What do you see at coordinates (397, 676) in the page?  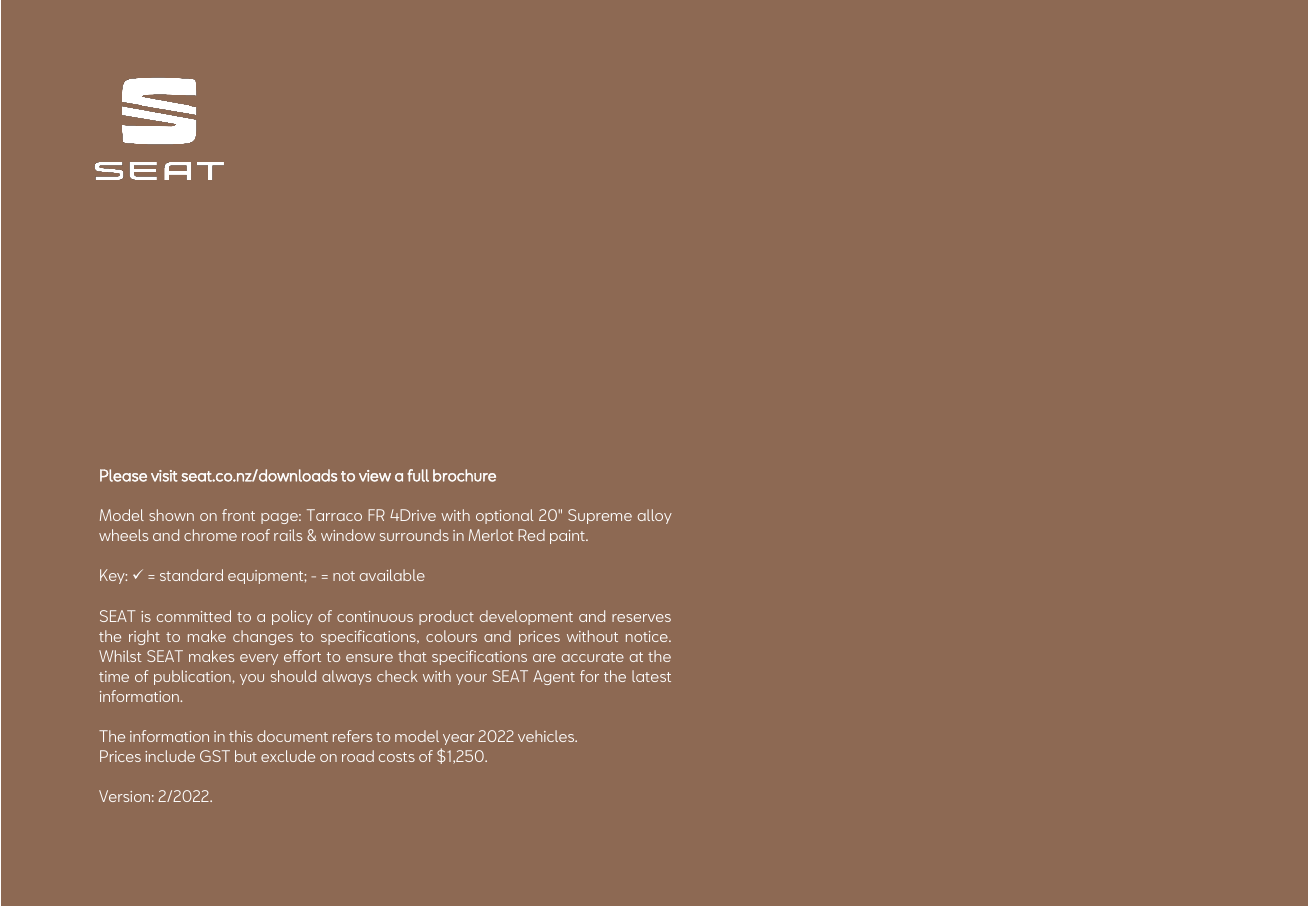 I see `check` at bounding box center [397, 676].
